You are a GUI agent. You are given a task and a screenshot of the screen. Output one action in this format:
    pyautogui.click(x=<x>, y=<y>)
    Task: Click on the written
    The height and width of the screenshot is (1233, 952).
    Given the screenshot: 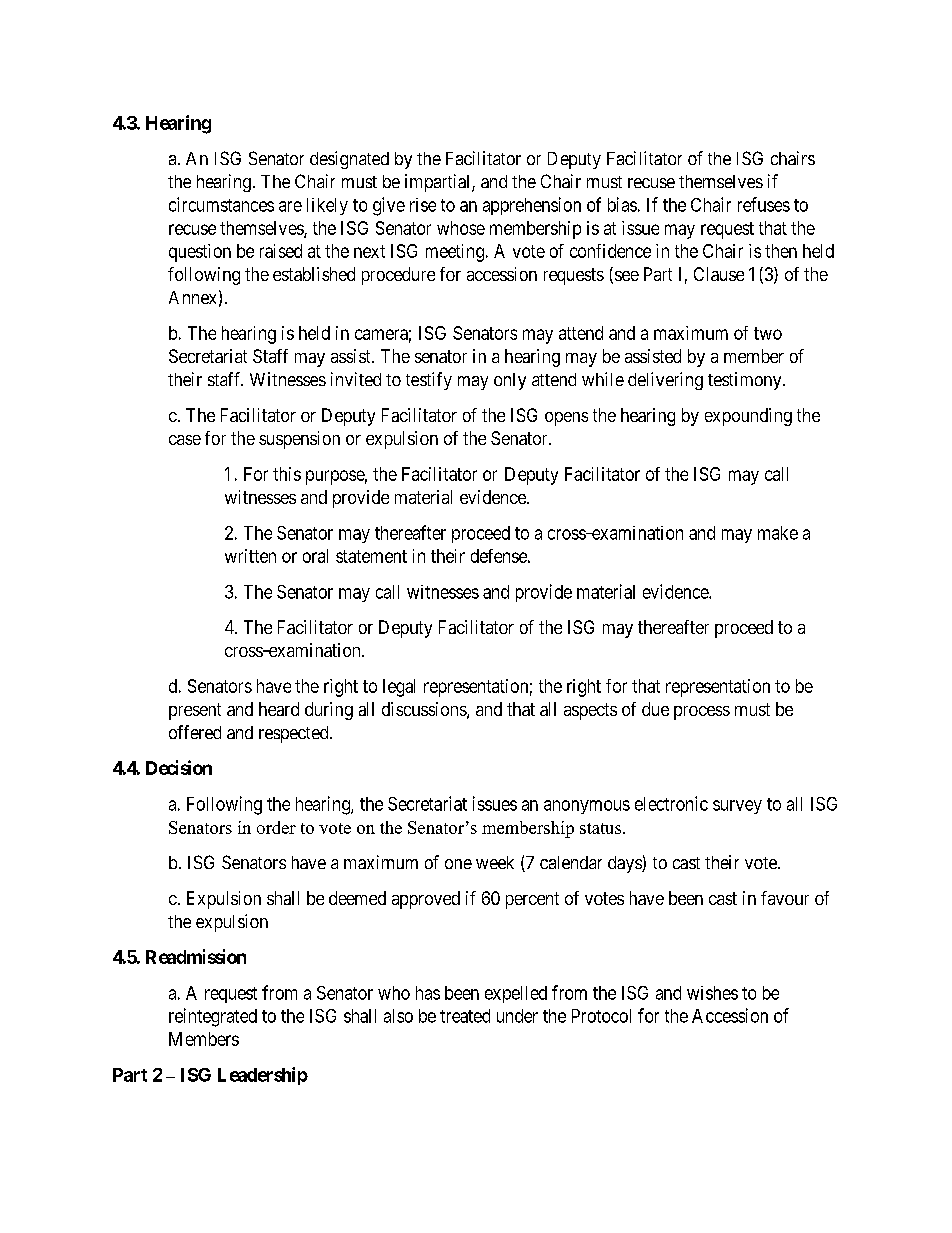 What is the action you would take?
    pyautogui.click(x=250, y=556)
